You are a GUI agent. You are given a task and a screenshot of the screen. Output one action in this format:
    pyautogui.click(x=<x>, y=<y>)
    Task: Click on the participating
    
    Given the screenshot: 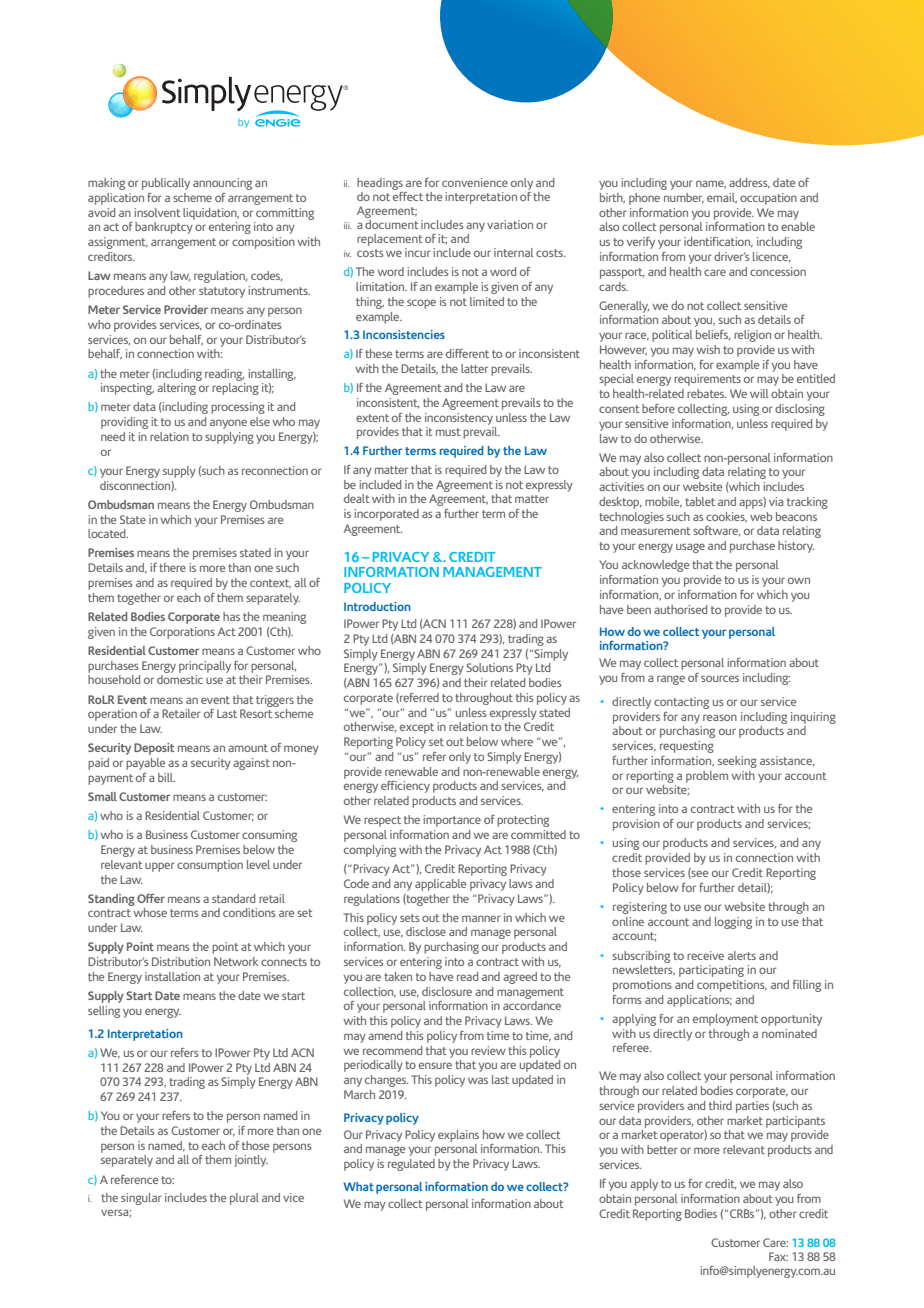 What is the action you would take?
    pyautogui.click(x=711, y=971)
